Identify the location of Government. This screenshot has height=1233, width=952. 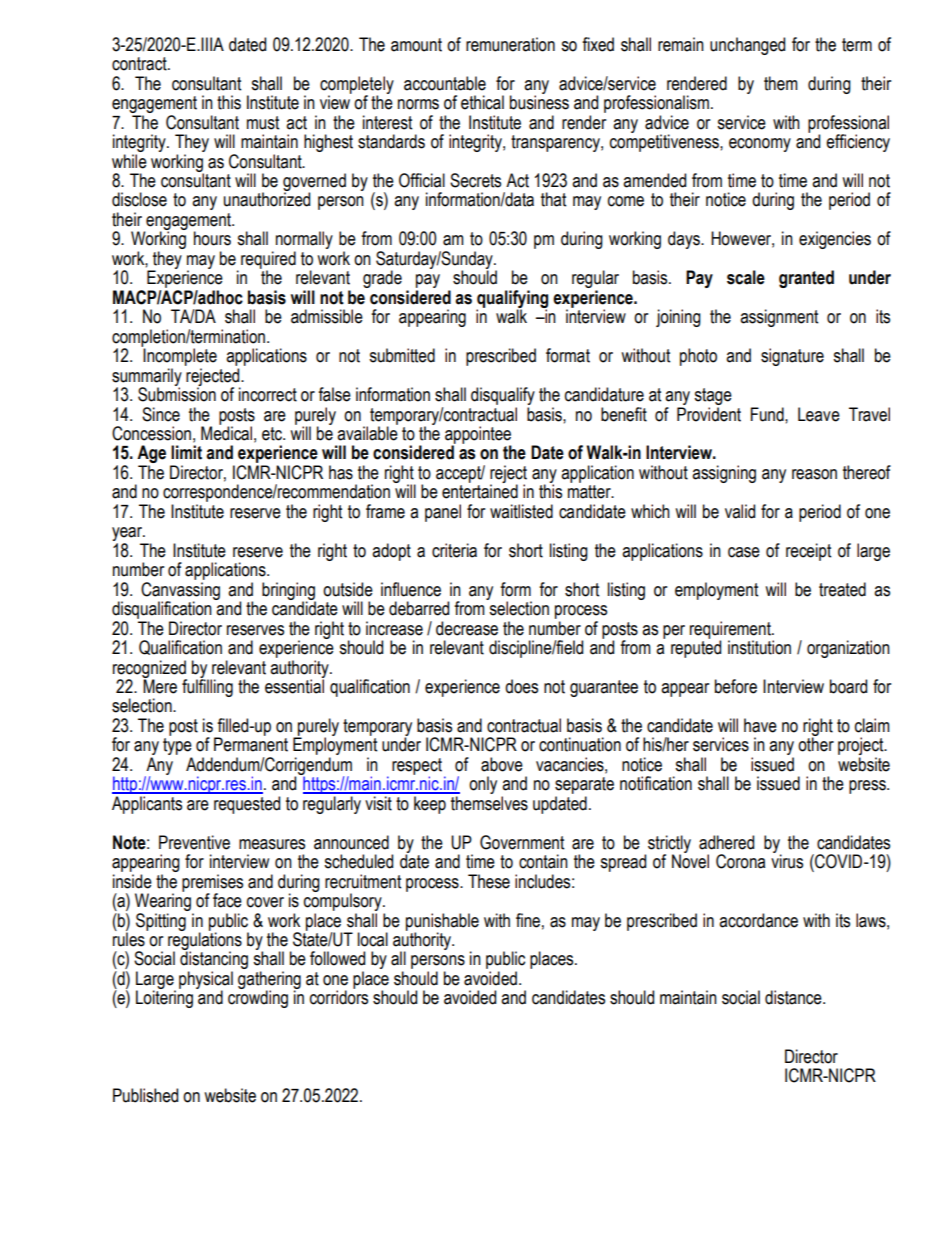
(522, 842).
